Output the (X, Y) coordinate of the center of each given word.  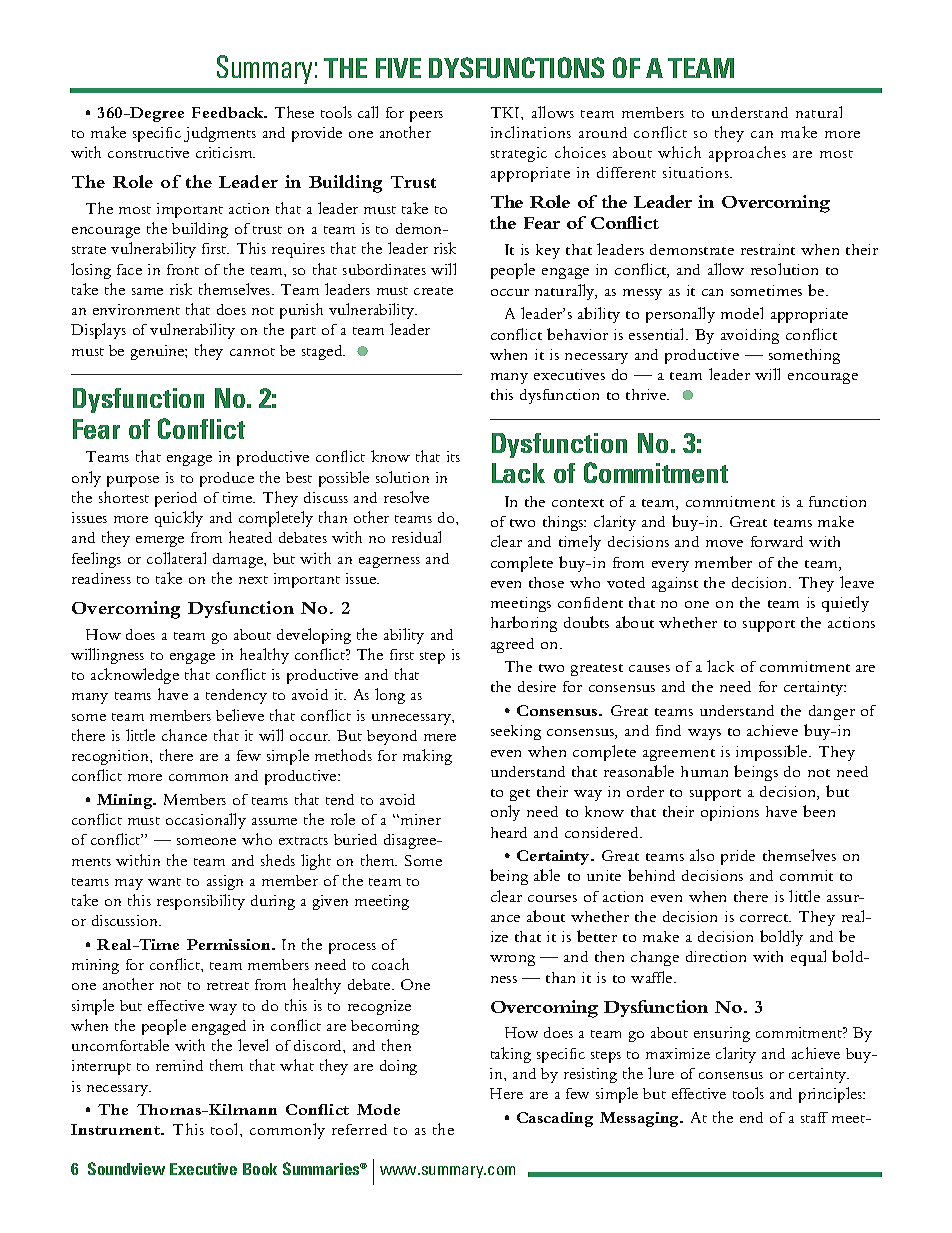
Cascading (555, 1119)
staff (814, 1117)
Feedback (229, 112)
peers (426, 116)
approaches (747, 154)
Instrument (116, 1129)
